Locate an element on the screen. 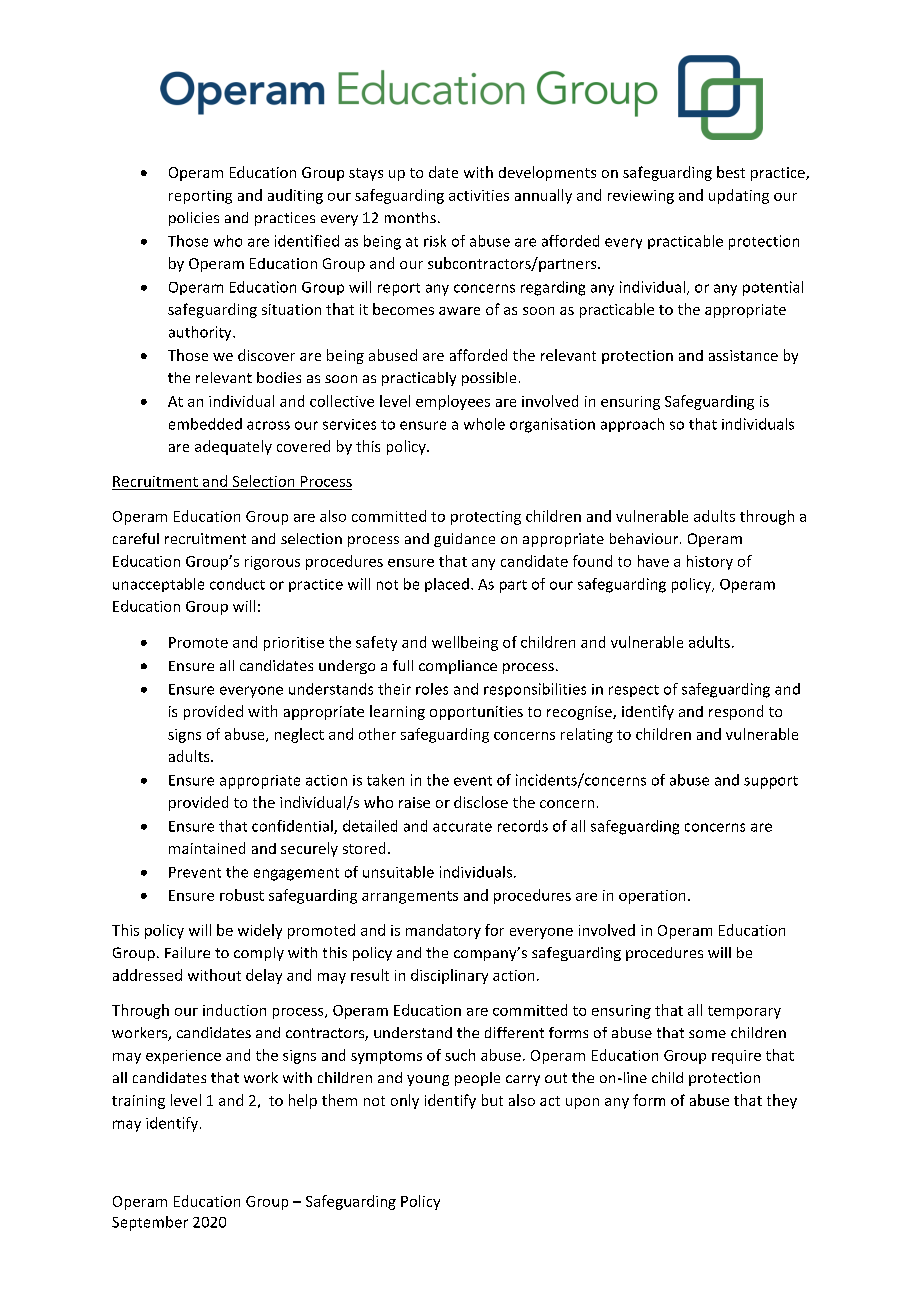  mandatory is located at coordinates (443, 931).
